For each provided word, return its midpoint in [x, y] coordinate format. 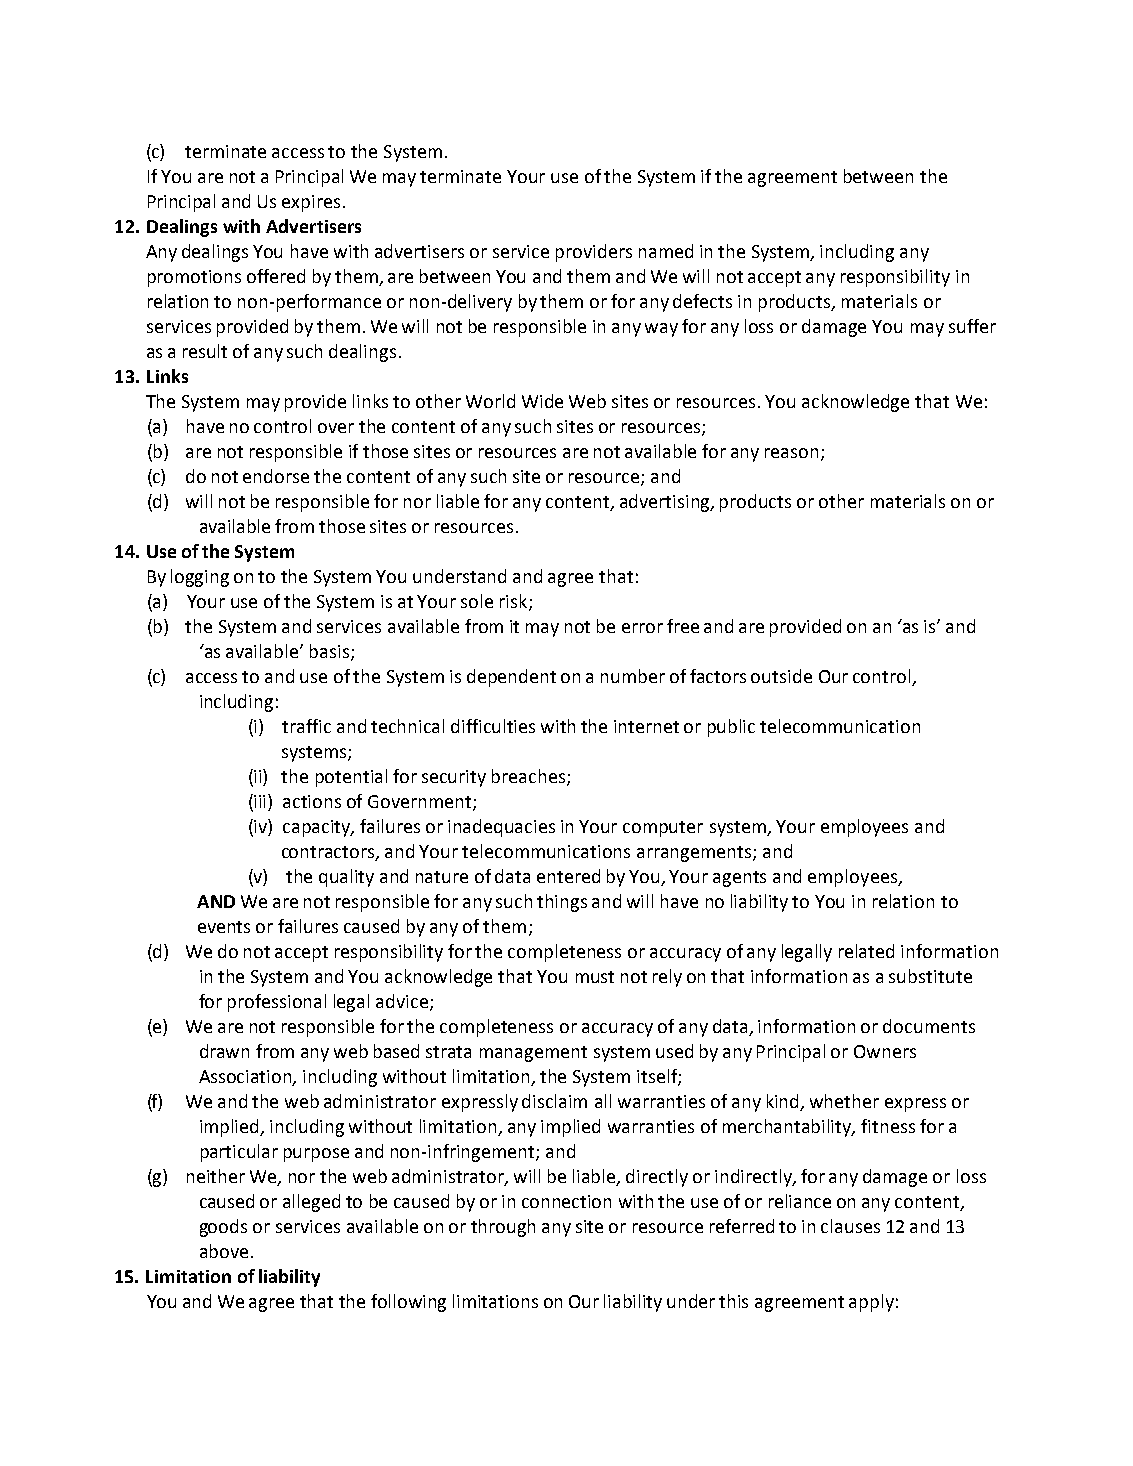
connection [566, 1201]
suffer [972, 326]
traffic [306, 726]
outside [781, 676]
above [224, 1251]
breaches [530, 777]
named [666, 251]
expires [311, 203]
